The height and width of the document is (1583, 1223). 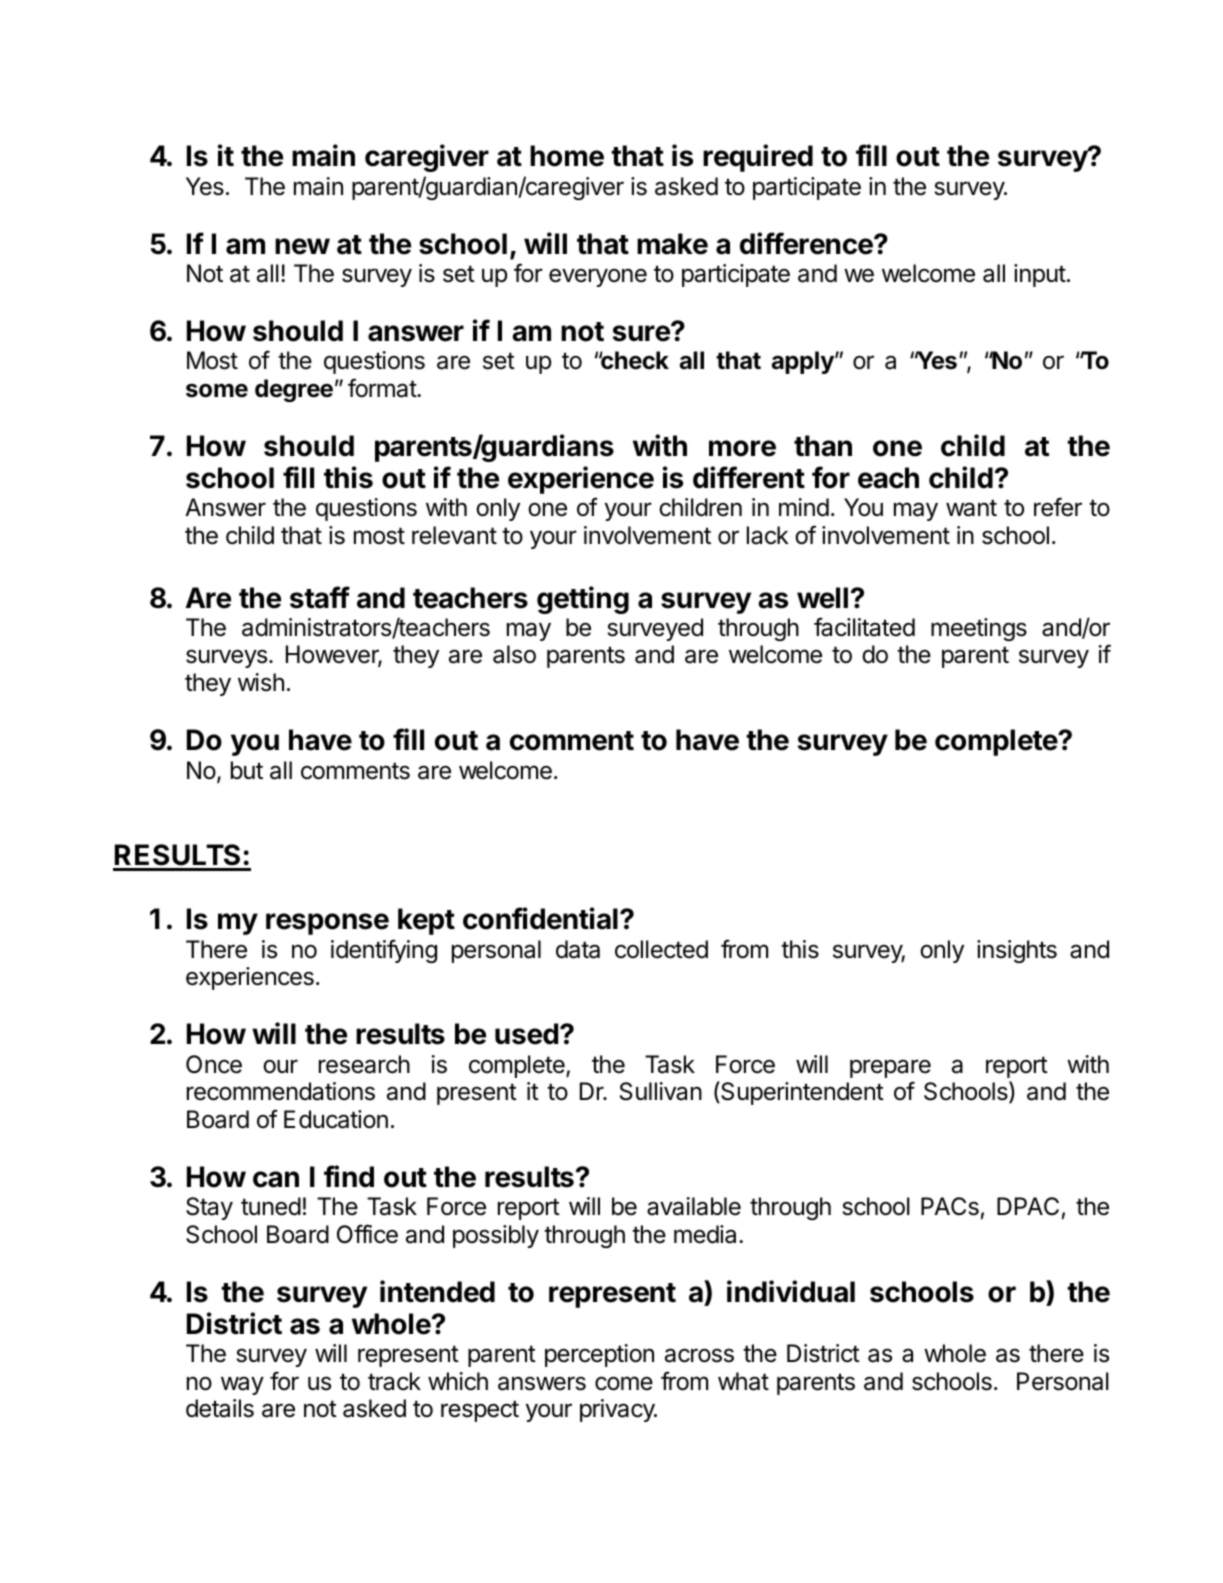 What do you see at coordinates (979, 629) in the document?
I see `meetings` at bounding box center [979, 629].
